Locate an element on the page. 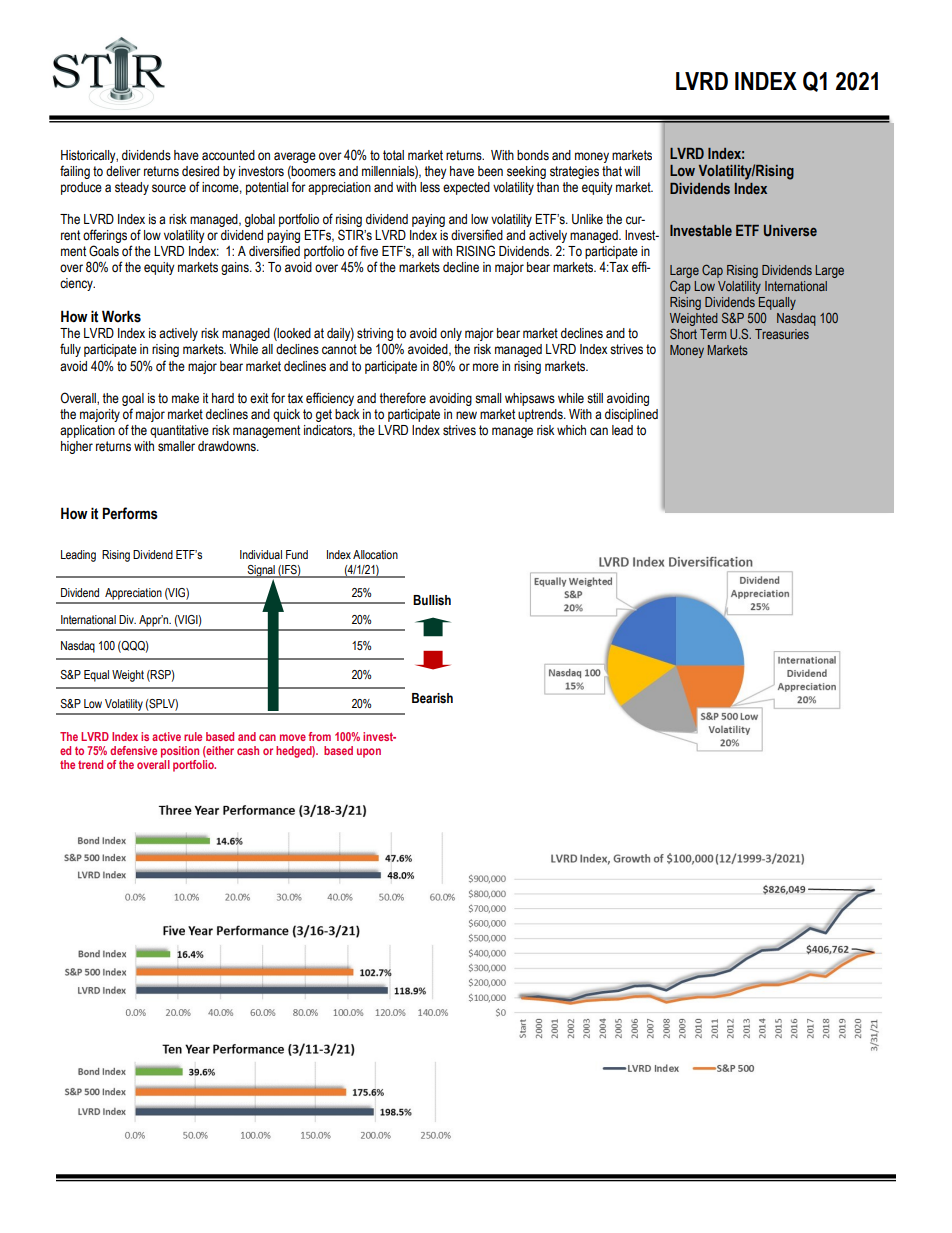  upon is located at coordinates (369, 753).
